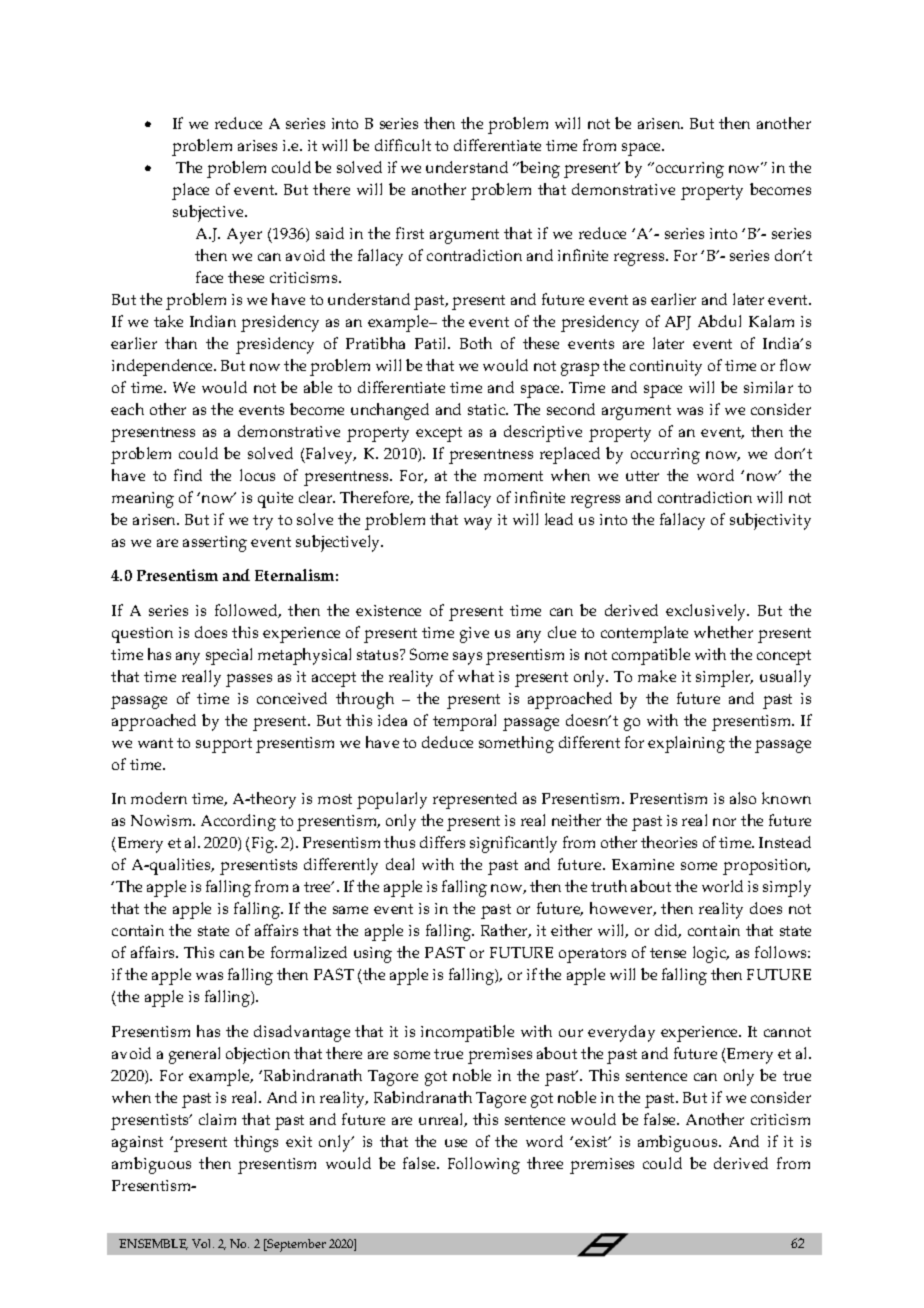 The height and width of the screenshot is (1308, 924). What do you see at coordinates (722, 886) in the screenshot?
I see `world` at bounding box center [722, 886].
